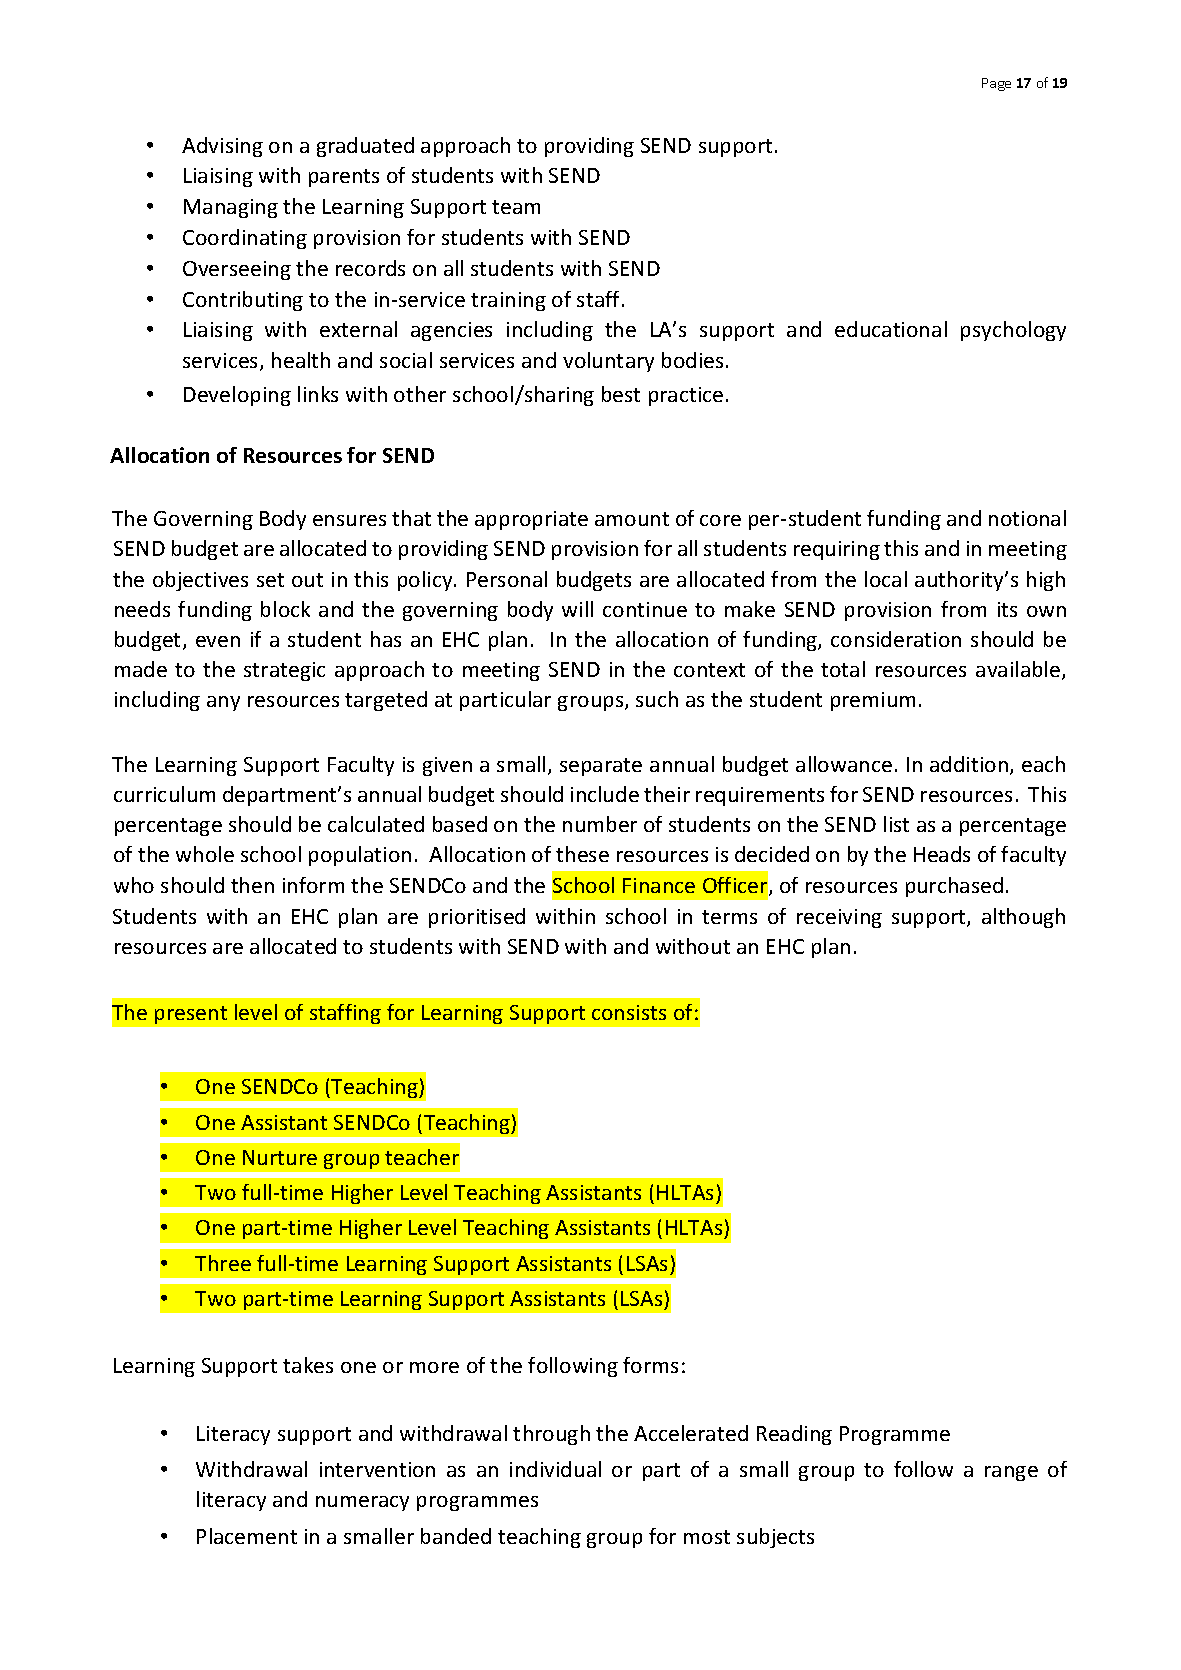 The image size is (1181, 1670). What do you see at coordinates (205, 854) in the screenshot?
I see `whole` at bounding box center [205, 854].
